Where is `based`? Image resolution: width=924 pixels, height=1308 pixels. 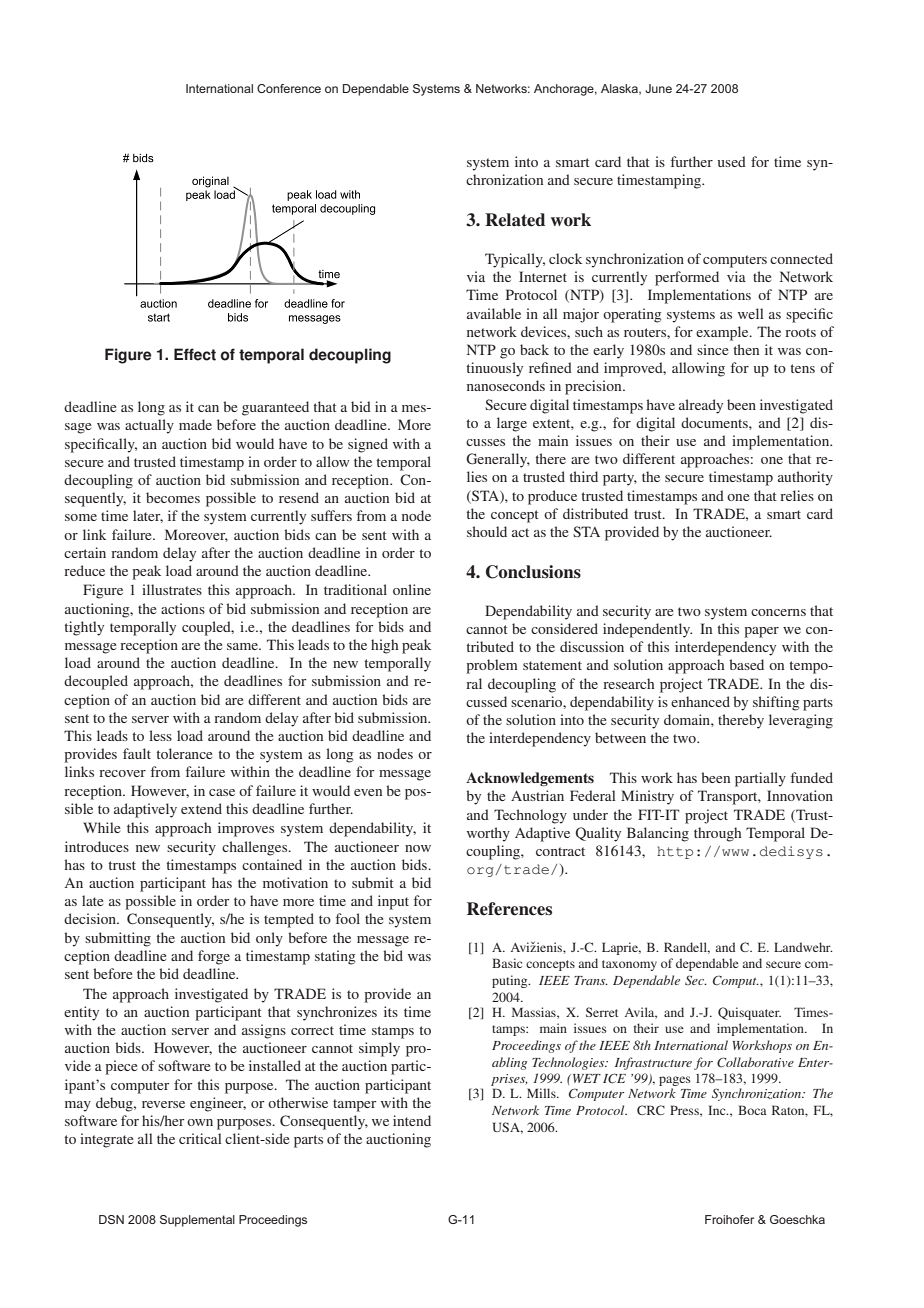
based is located at coordinates (746, 664).
